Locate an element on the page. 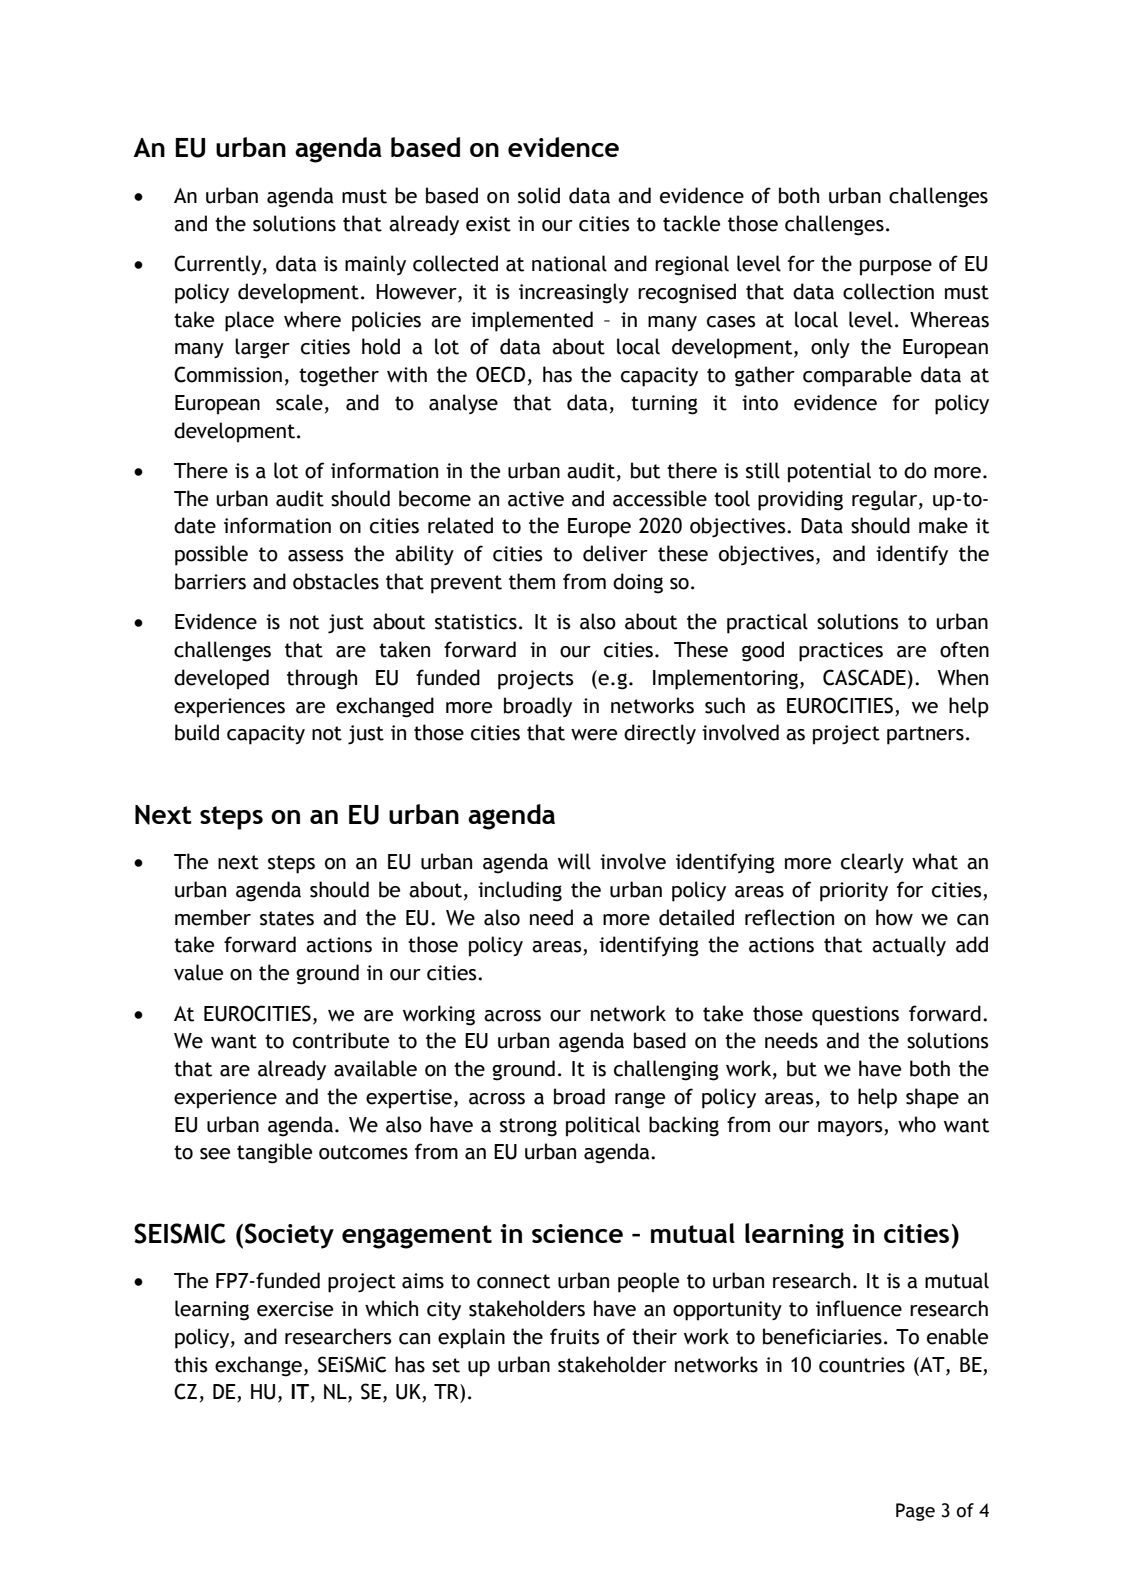 This page has width=1123, height=1589. mainly is located at coordinates (375, 265).
